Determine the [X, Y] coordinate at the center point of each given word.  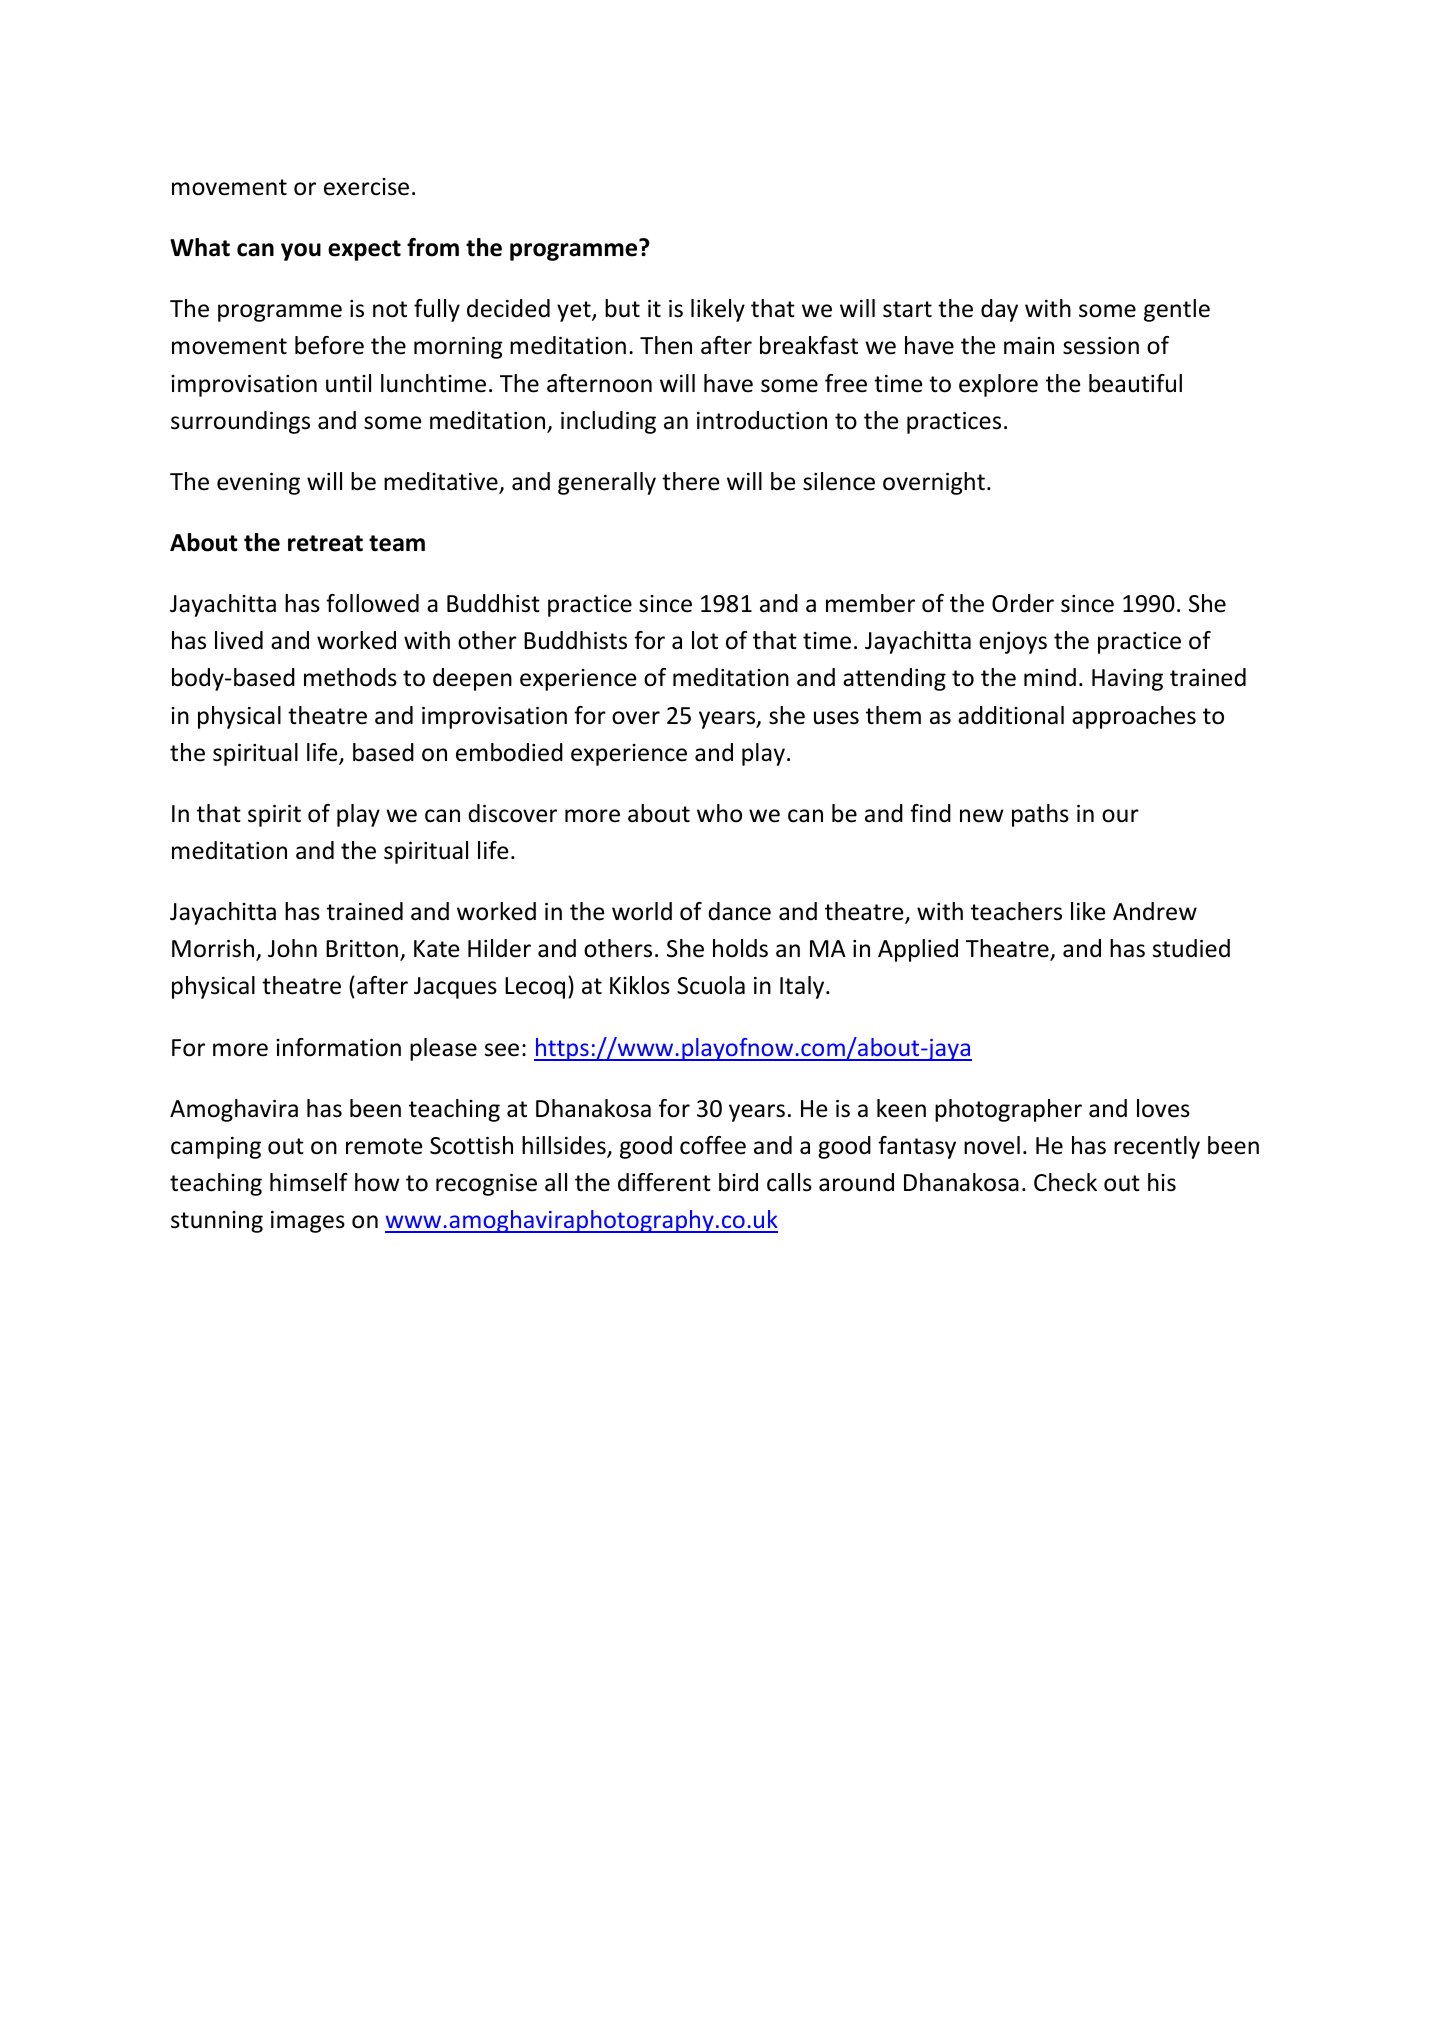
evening [258, 484]
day [999, 310]
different [664, 1182]
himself [309, 1182]
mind [1050, 677]
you [301, 252]
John [292, 948]
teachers [1016, 911]
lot [705, 640]
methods [350, 677]
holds [740, 948]
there [690, 481]
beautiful [1135, 383]
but [622, 308]
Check [1065, 1182]
